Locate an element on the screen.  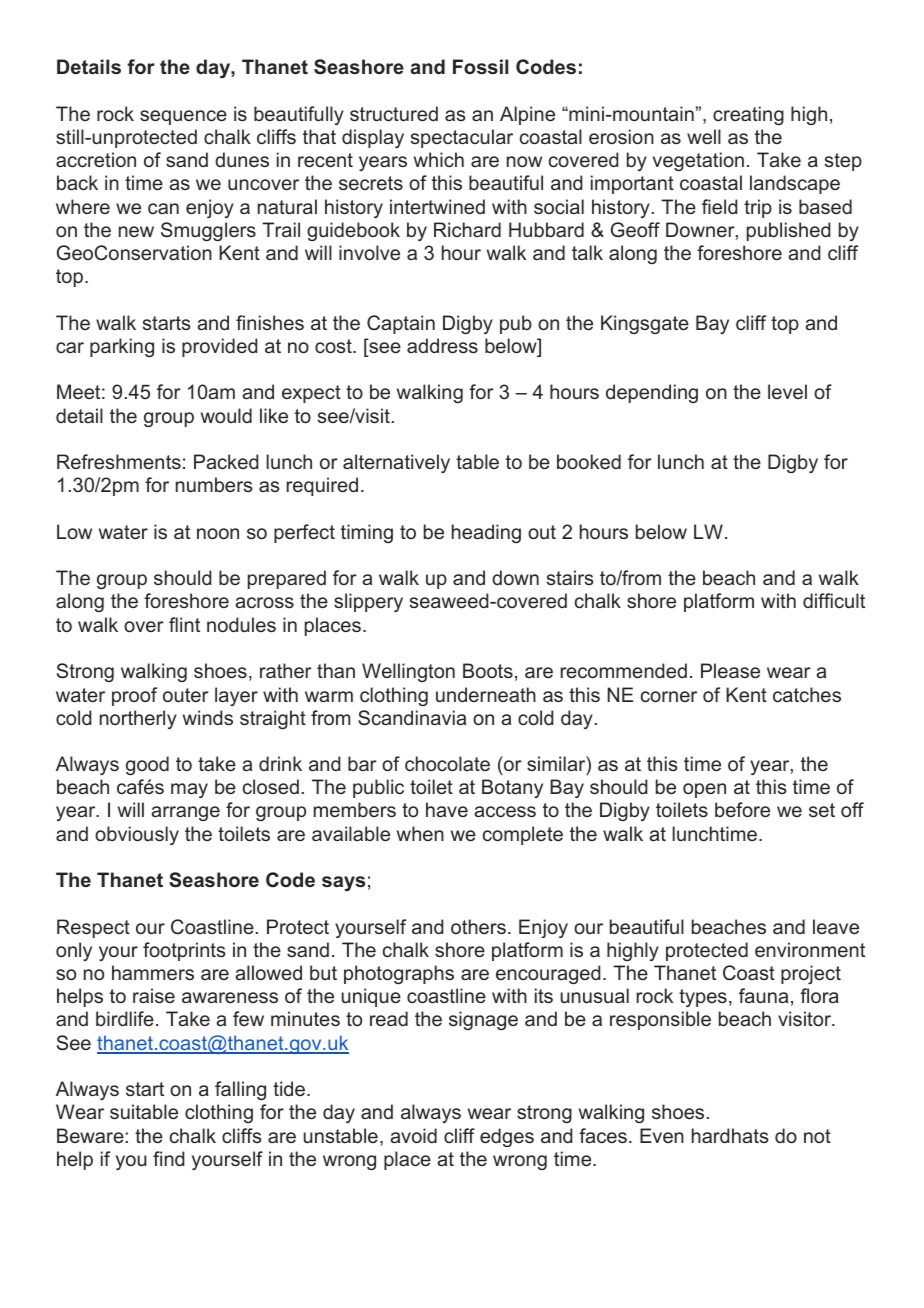
sequence is located at coordinates (183, 117).
